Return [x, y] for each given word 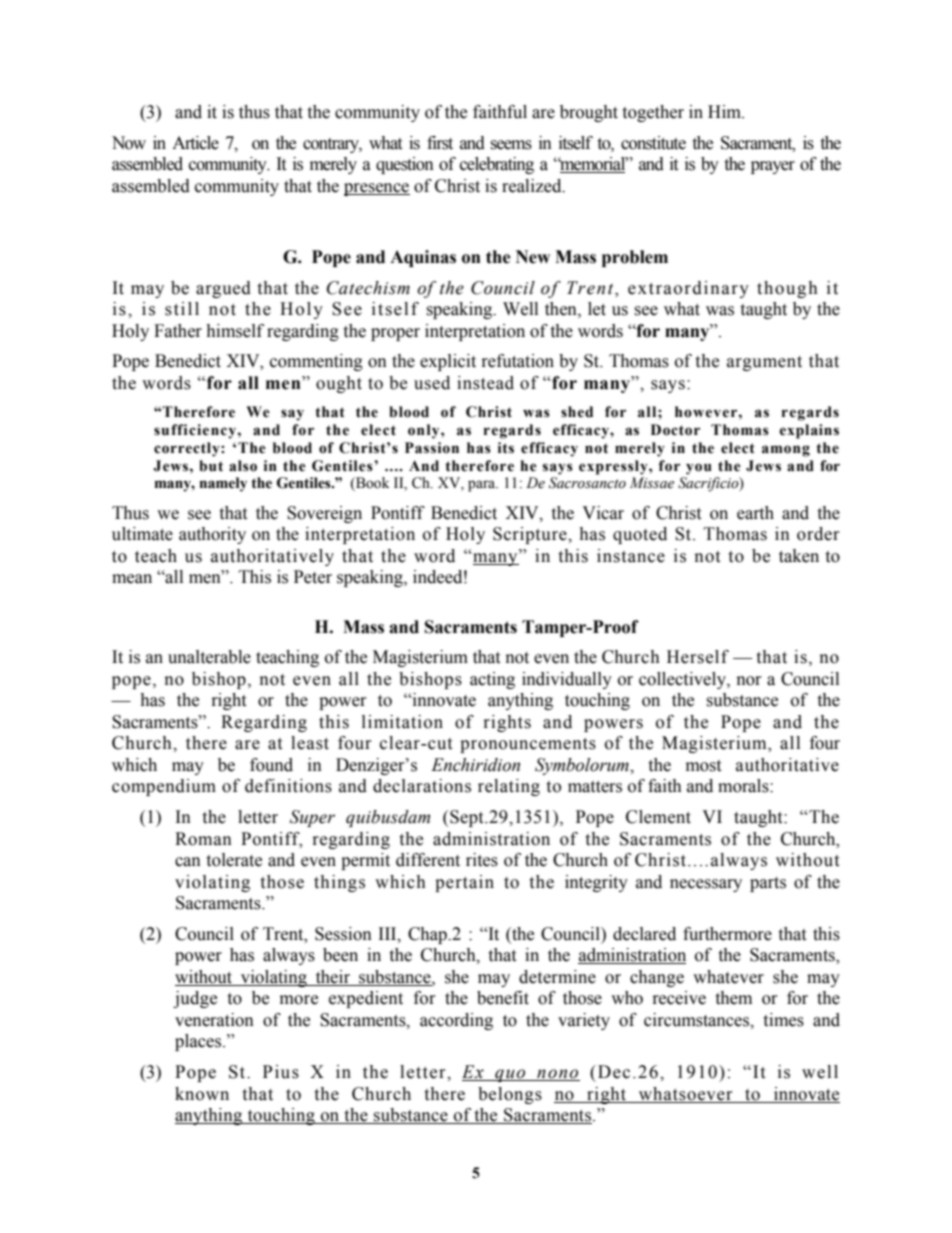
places [199, 1042]
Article [195, 143]
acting [492, 680]
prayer [773, 167]
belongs [510, 1095]
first [440, 143]
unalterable [209, 657]
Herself [698, 657]
